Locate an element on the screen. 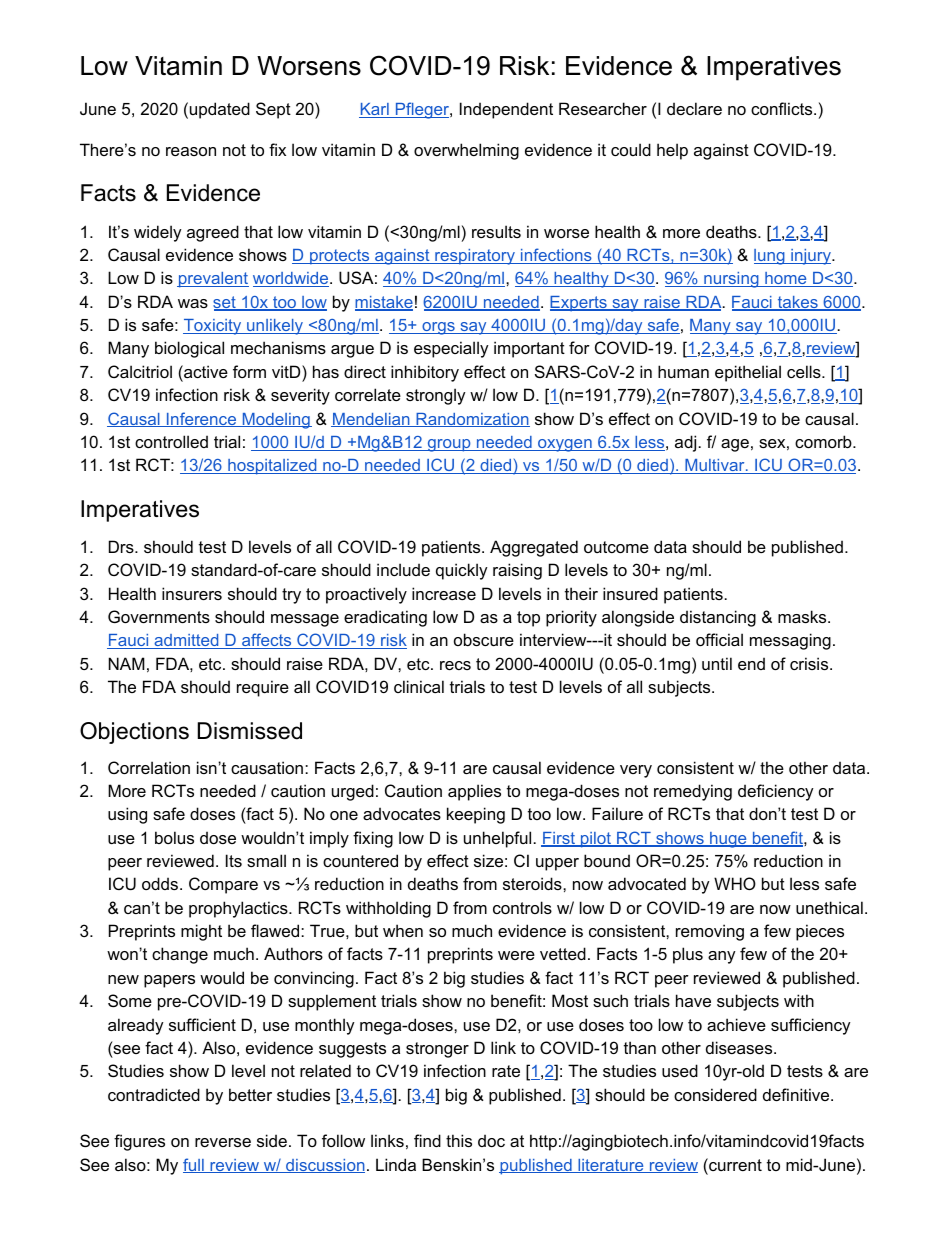 This screenshot has height=1233, width=952. were is located at coordinates (516, 955).
